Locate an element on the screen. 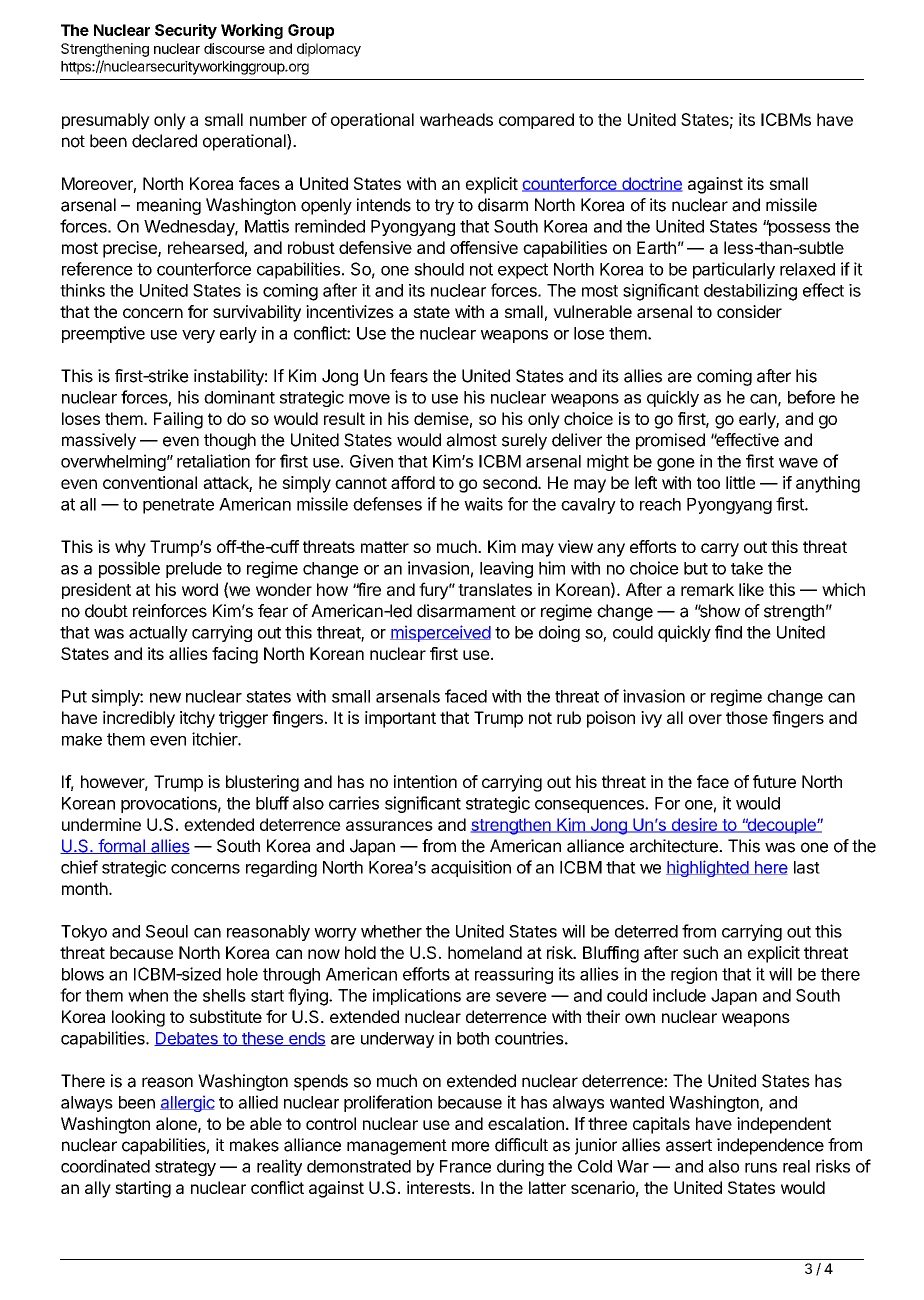 The width and height of the screenshot is (924, 1300). warheads is located at coordinates (456, 119).
